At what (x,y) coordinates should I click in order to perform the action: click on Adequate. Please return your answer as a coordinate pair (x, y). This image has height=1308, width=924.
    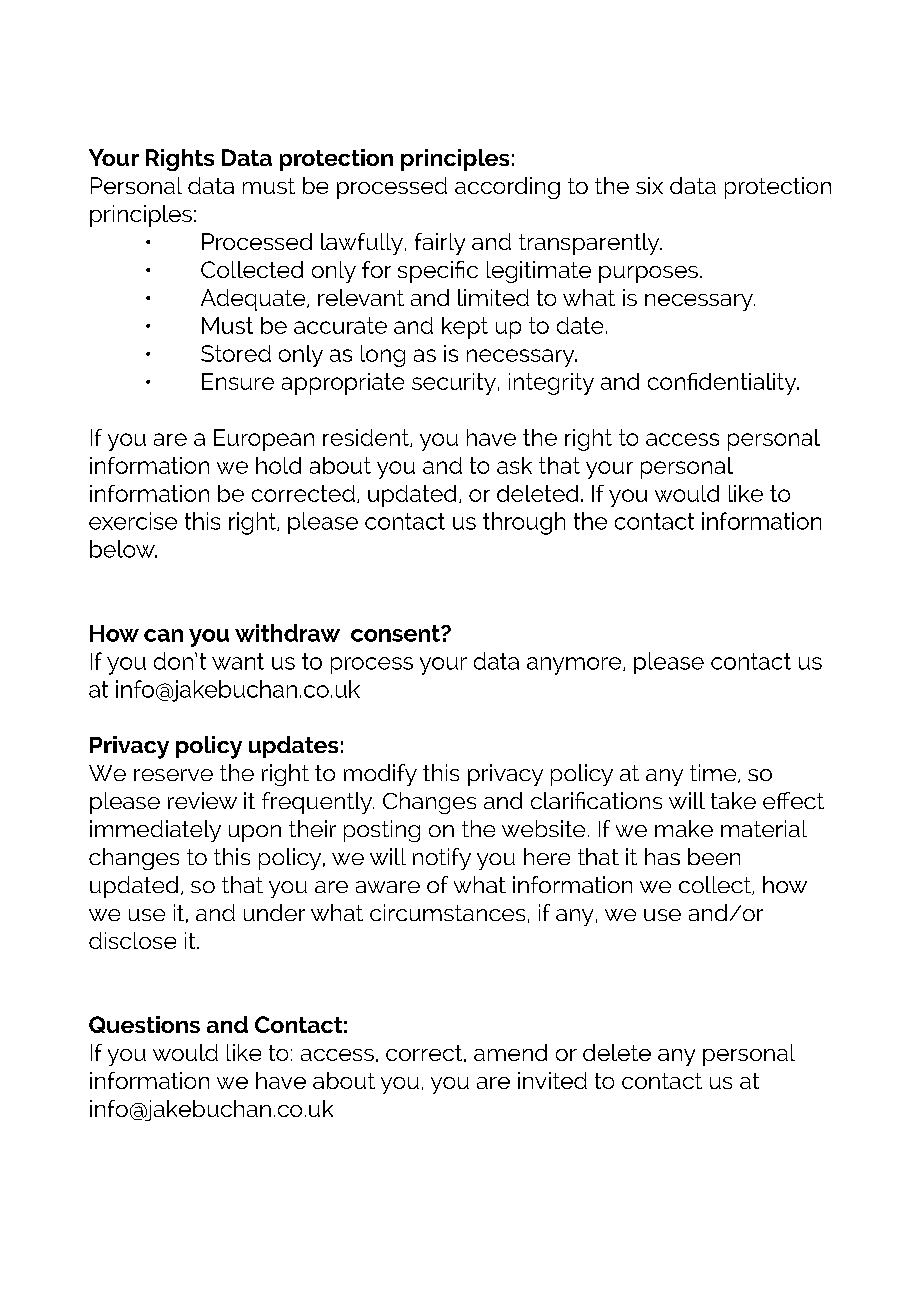
    Looking at the image, I should click on (254, 300).
